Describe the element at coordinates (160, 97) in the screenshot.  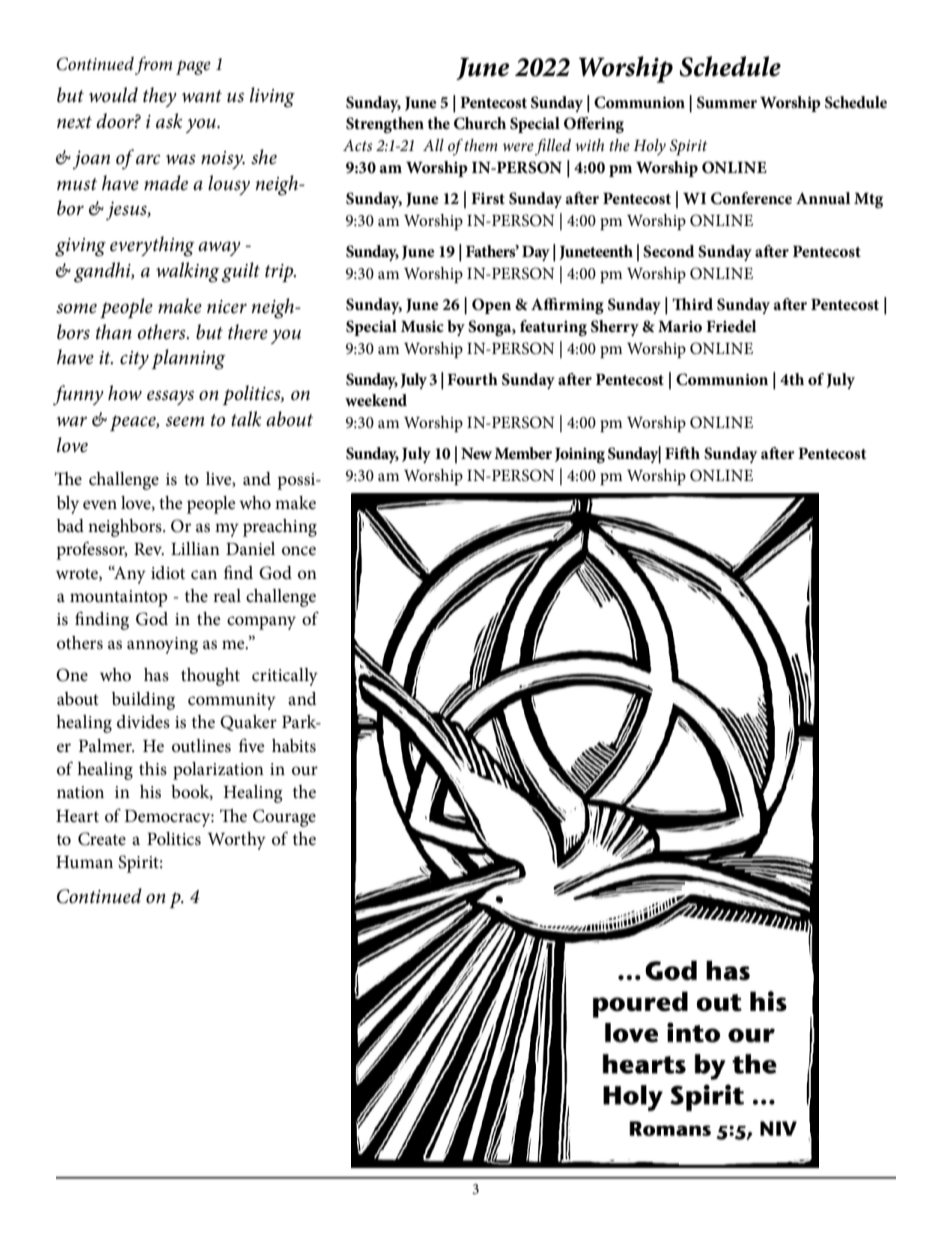
I see `they` at that location.
